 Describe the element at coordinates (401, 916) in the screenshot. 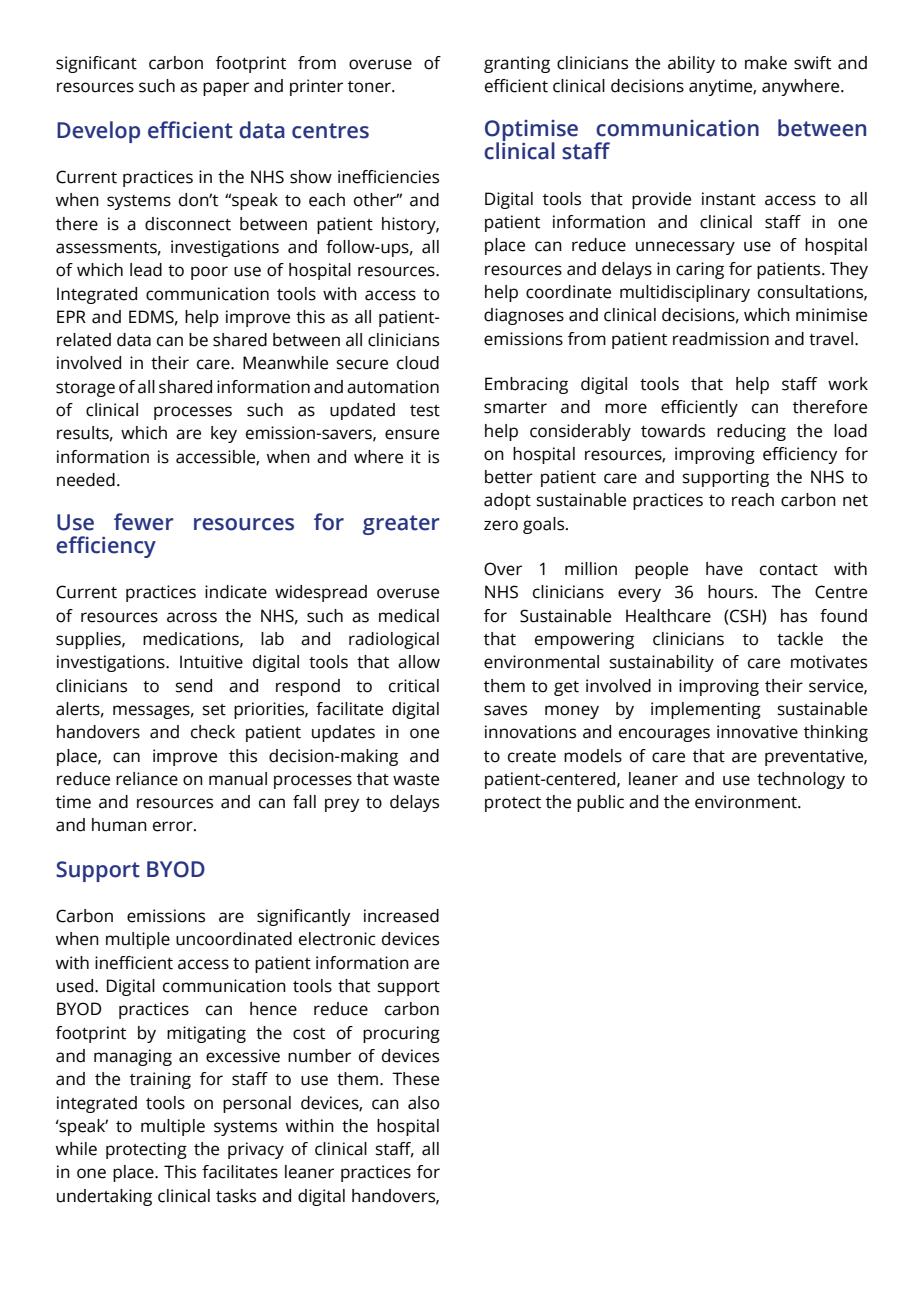

I see `increased` at that location.
